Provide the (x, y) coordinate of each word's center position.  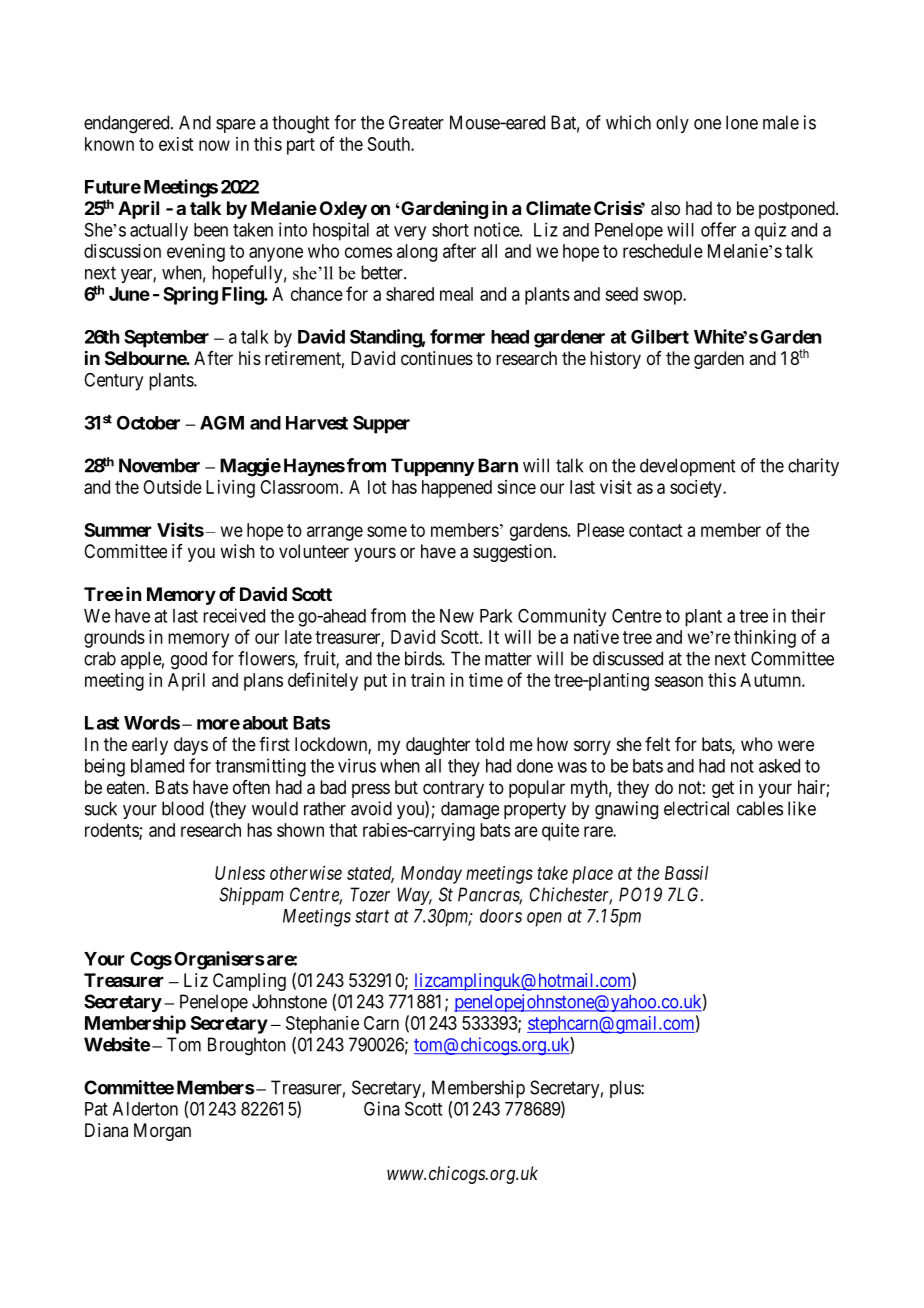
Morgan (162, 1132)
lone (742, 122)
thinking (765, 639)
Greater (416, 122)
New (457, 616)
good (189, 660)
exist (176, 144)
